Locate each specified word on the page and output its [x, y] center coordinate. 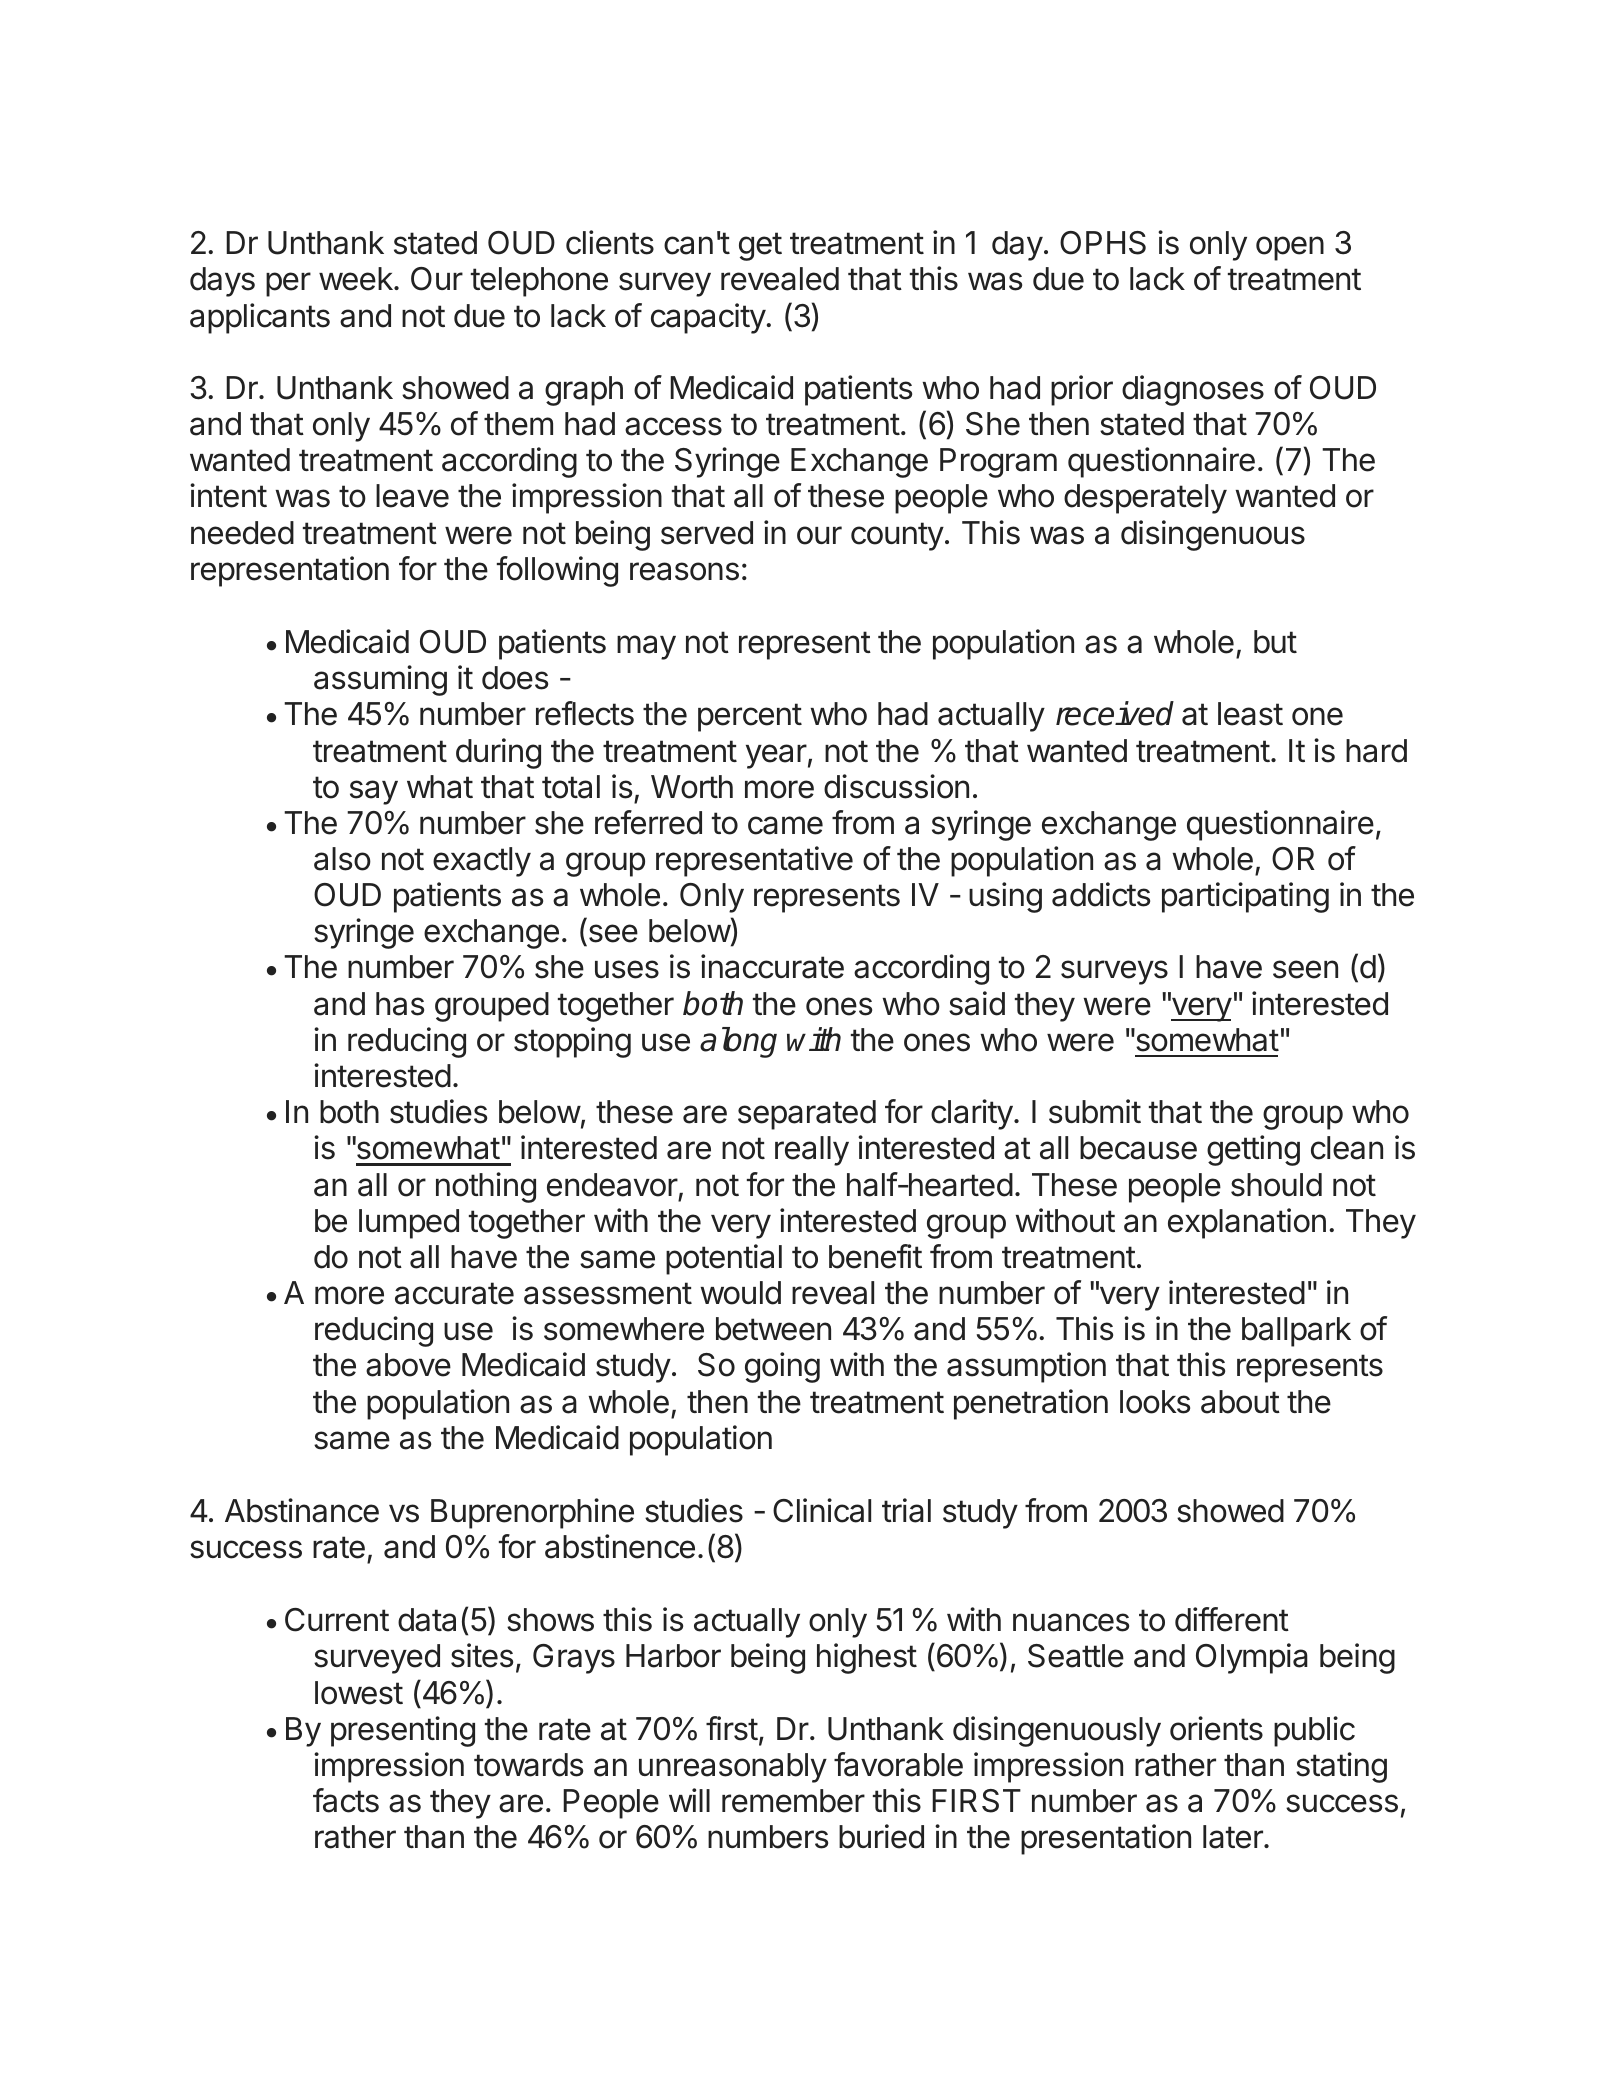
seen [1305, 969]
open [1290, 248]
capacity [708, 318]
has [400, 1004]
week [357, 279]
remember [793, 1801]
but [1275, 642]
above [408, 1365]
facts [346, 1800]
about [1240, 1402]
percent [750, 717]
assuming [380, 680]
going [782, 1367]
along [738, 1042]
